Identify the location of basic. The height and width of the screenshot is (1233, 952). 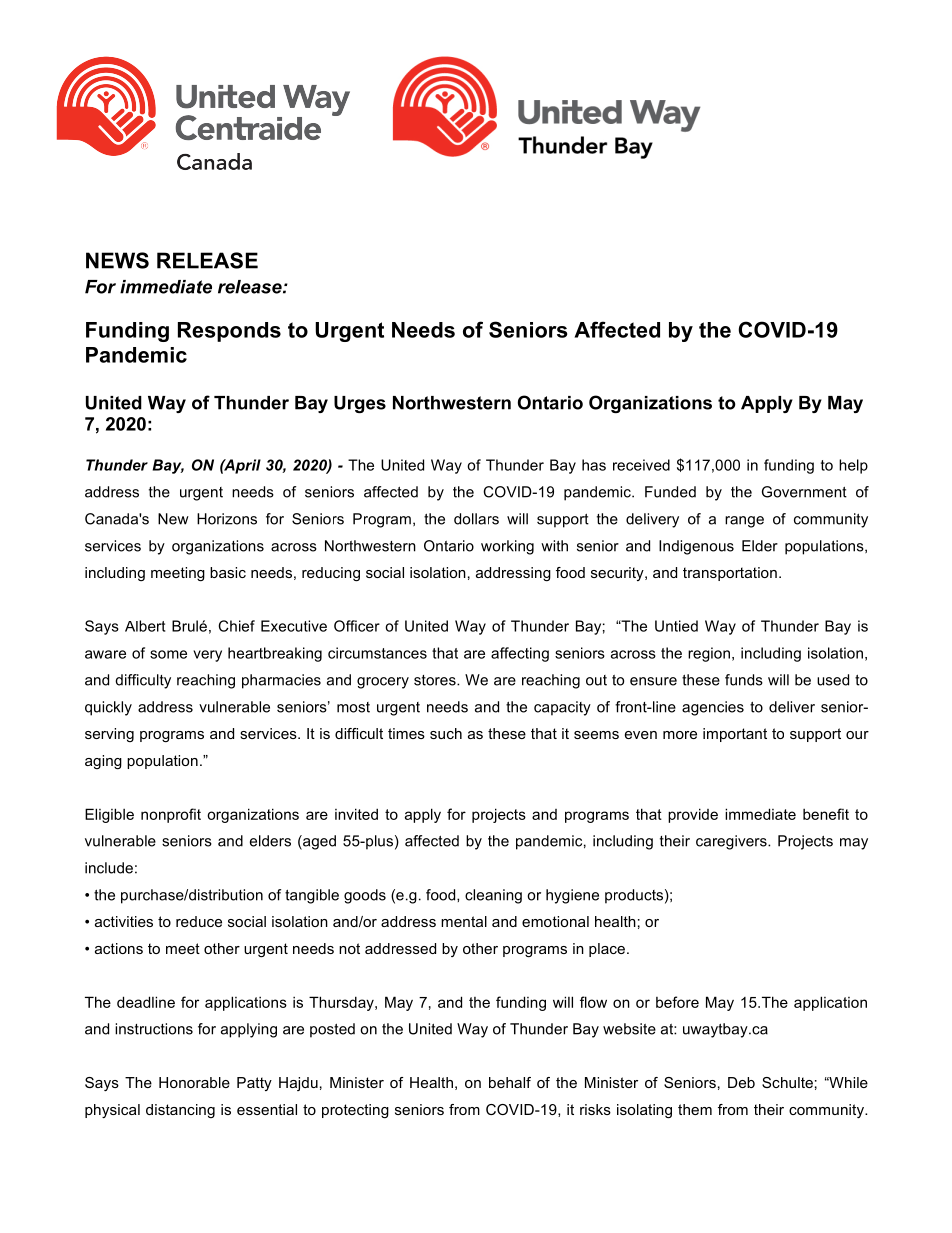
(228, 572).
